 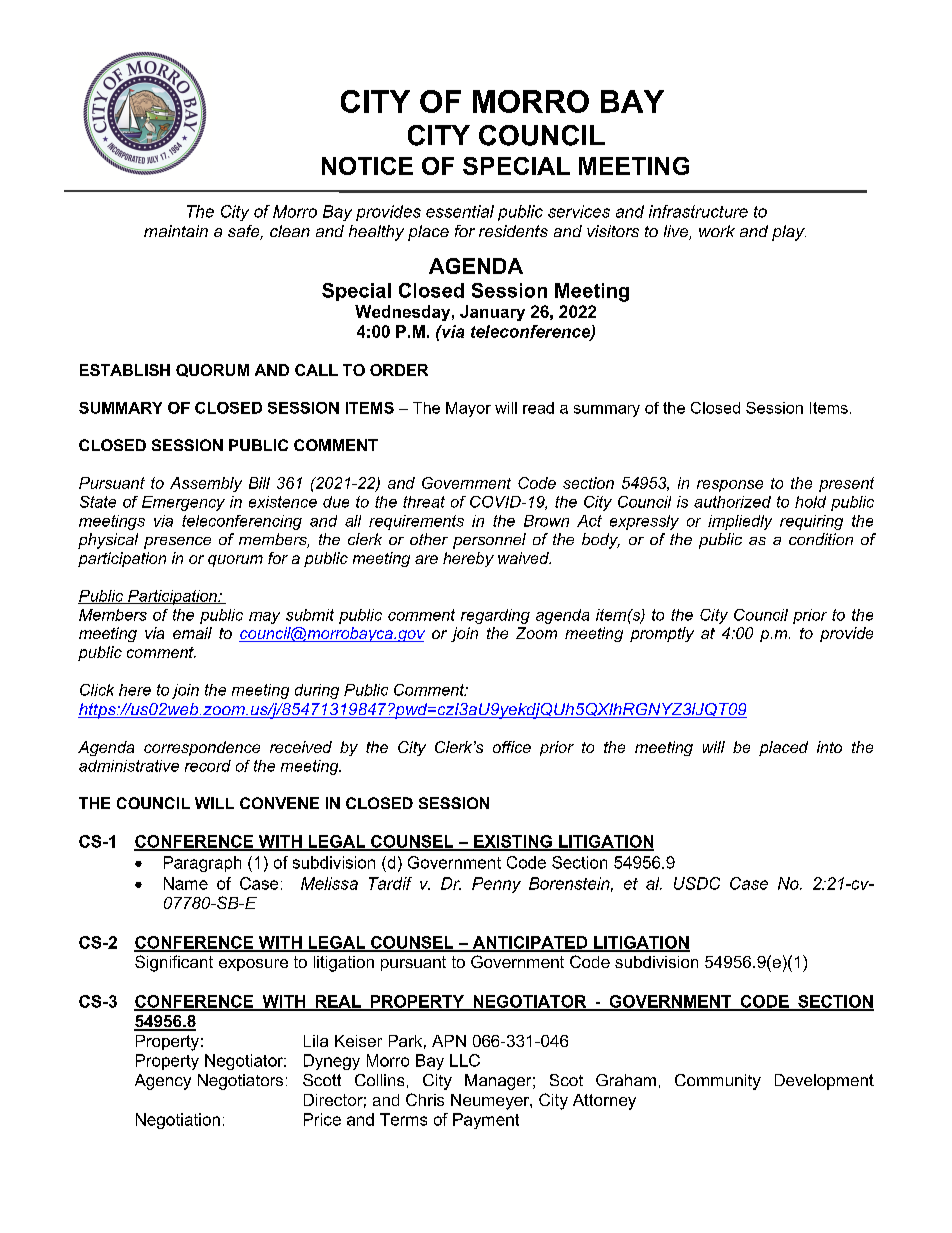 I want to click on Mayor, so click(x=468, y=409).
